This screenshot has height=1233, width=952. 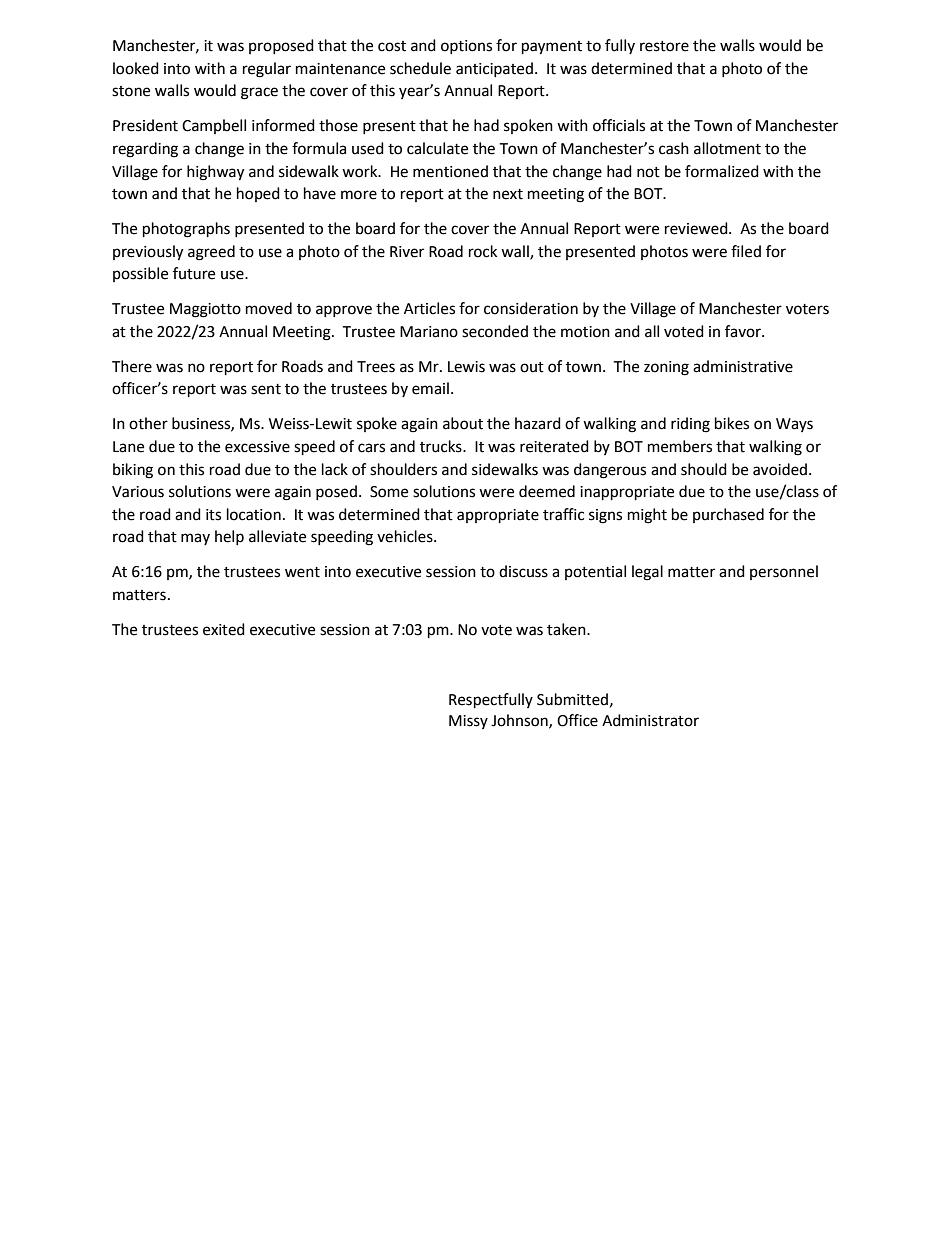 I want to click on agreed, so click(x=211, y=253).
